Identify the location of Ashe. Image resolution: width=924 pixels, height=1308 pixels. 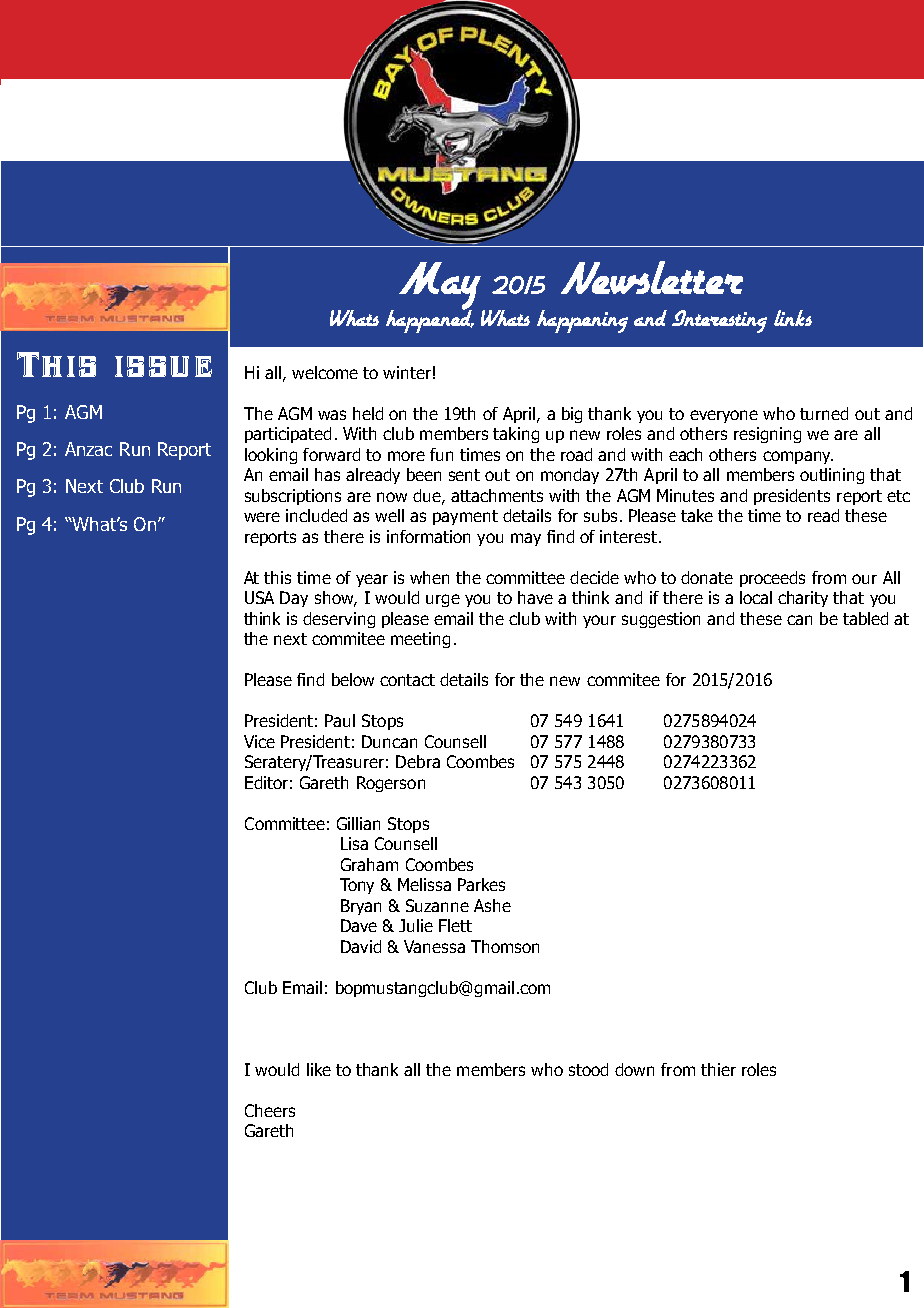
(492, 905).
